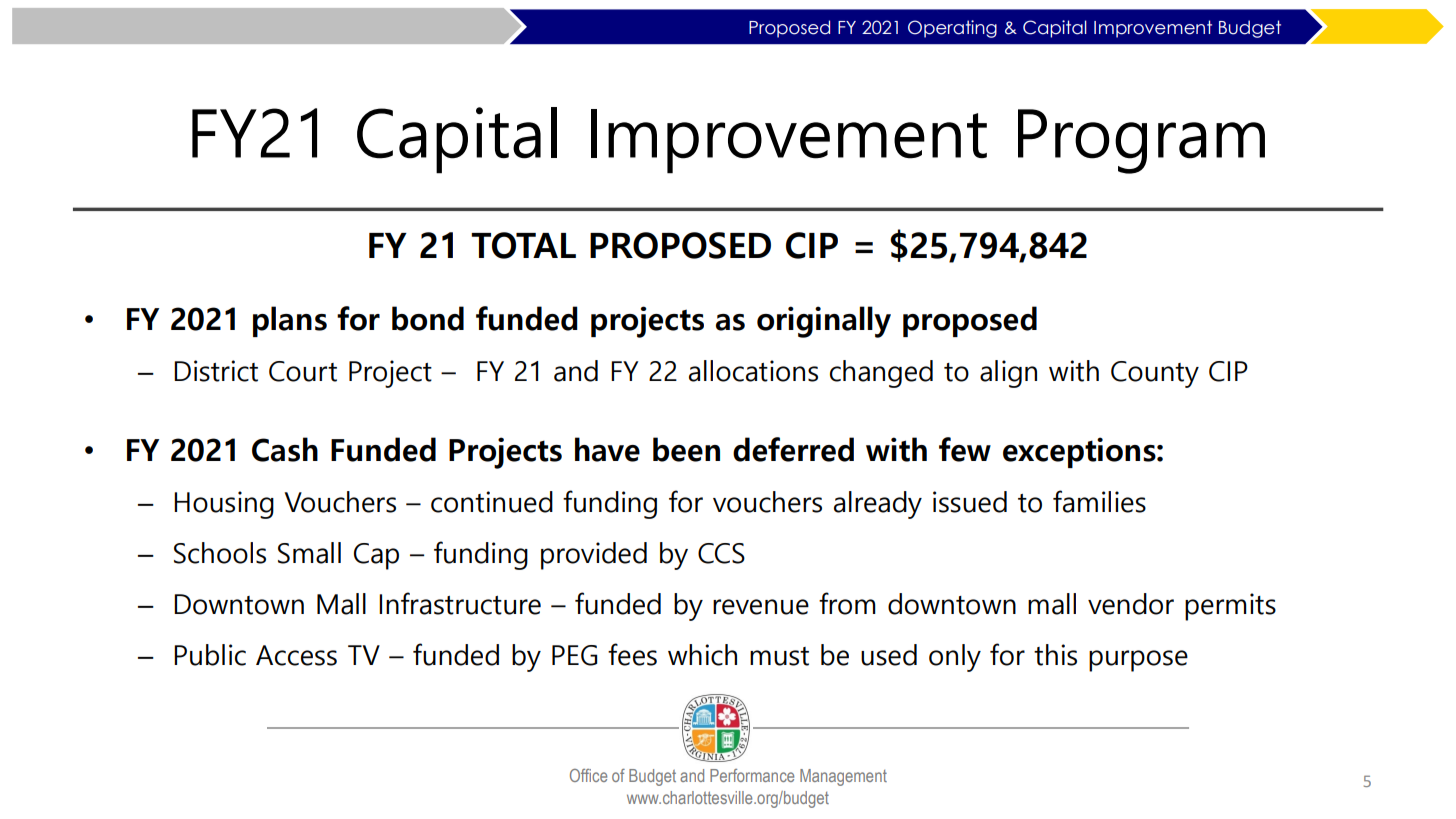 This page has height=819, width=1456. Describe the element at coordinates (752, 775) in the page. I see `Performance` at that location.
